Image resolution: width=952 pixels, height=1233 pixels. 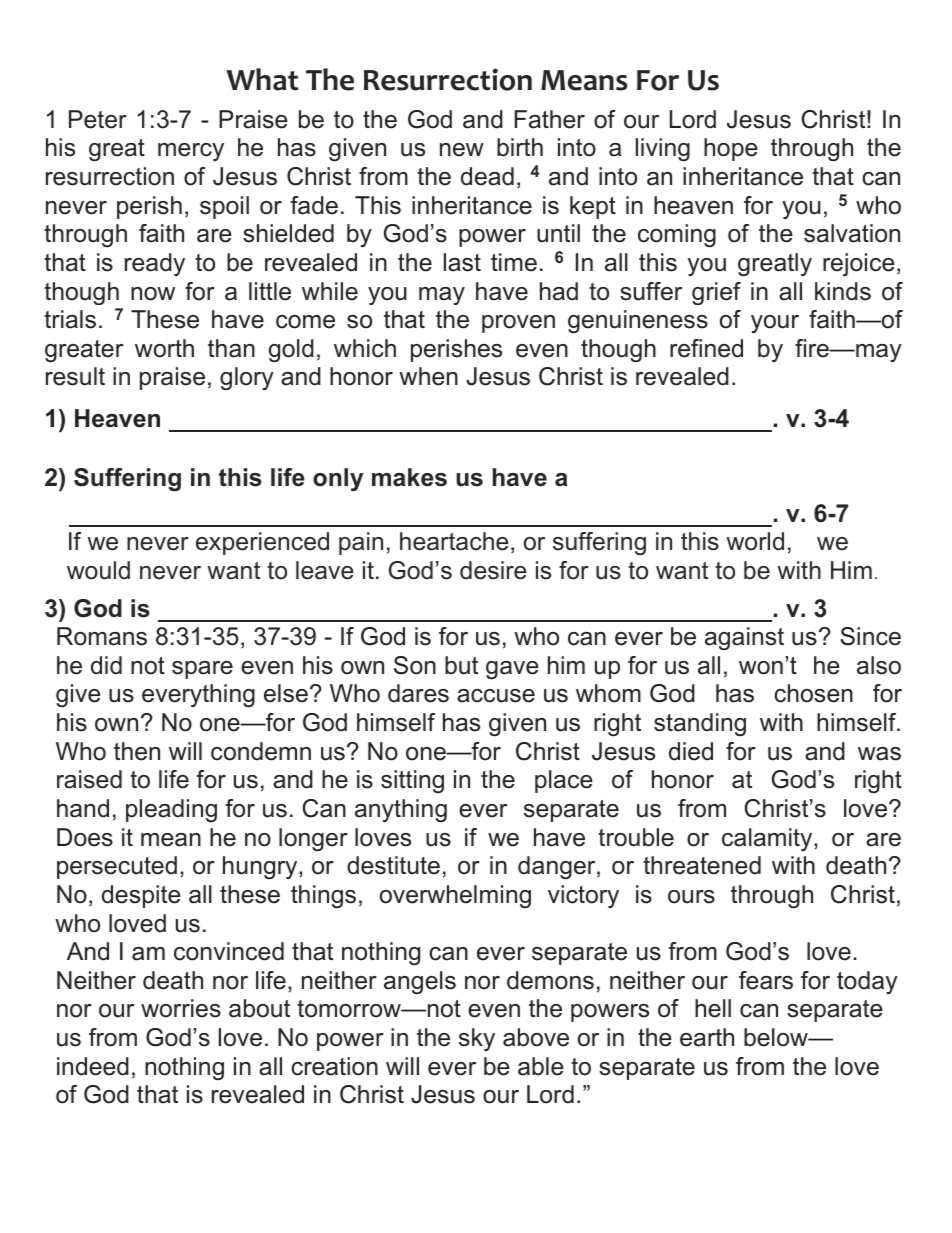 What do you see at coordinates (768, 839) in the screenshot?
I see `calamity` at bounding box center [768, 839].
